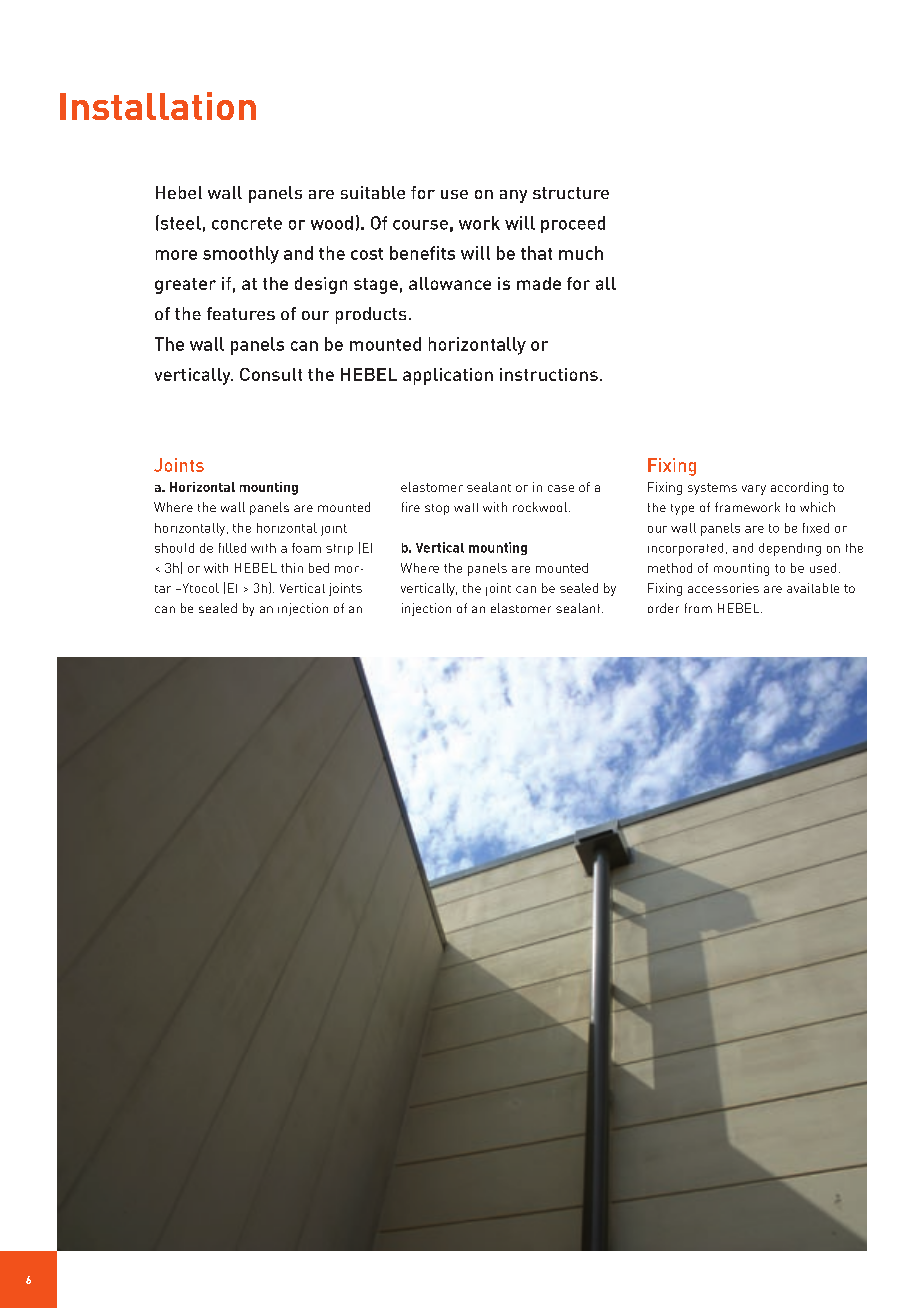 The image size is (924, 1308). What do you see at coordinates (448, 376) in the document?
I see `application` at bounding box center [448, 376].
